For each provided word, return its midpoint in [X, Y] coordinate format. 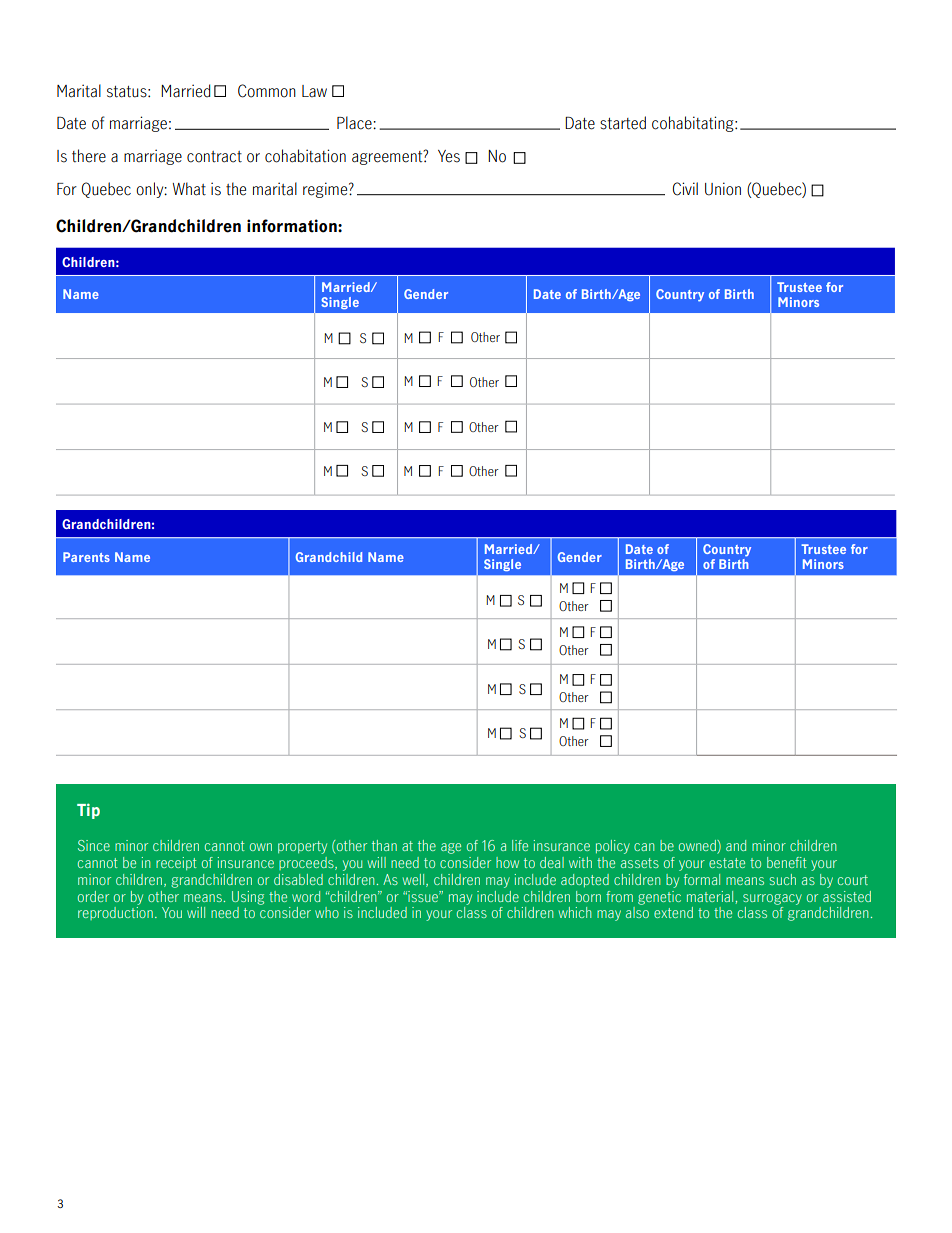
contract [214, 157]
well [415, 880]
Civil [685, 189]
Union [723, 189]
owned [698, 847]
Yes [449, 156]
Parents [86, 557]
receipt [176, 863]
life [520, 845]
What [189, 189]
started [623, 123]
